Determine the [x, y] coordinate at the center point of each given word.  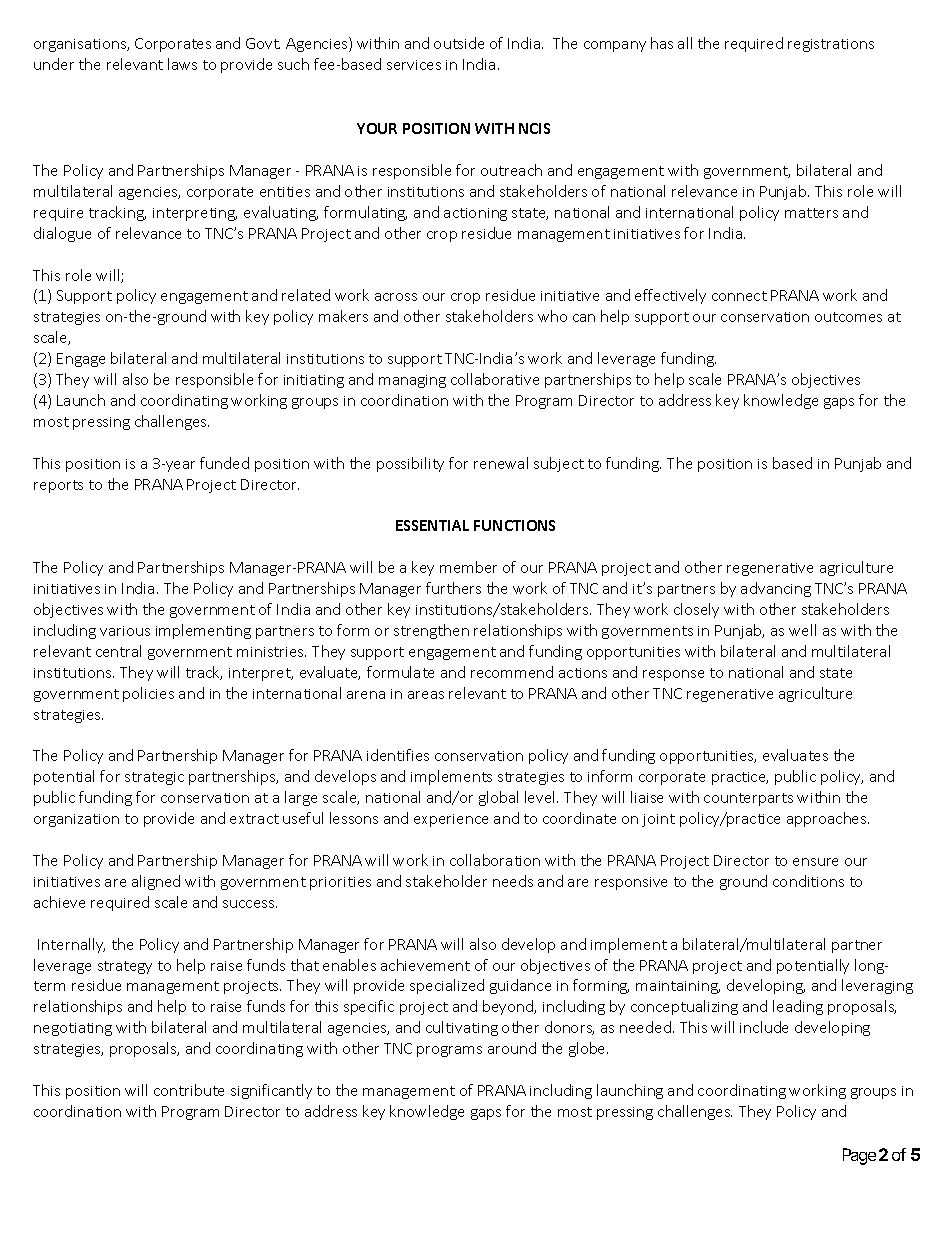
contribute [189, 1090]
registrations [831, 45]
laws [182, 64]
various [125, 631]
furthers [453, 588]
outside [459, 43]
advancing [776, 589]
